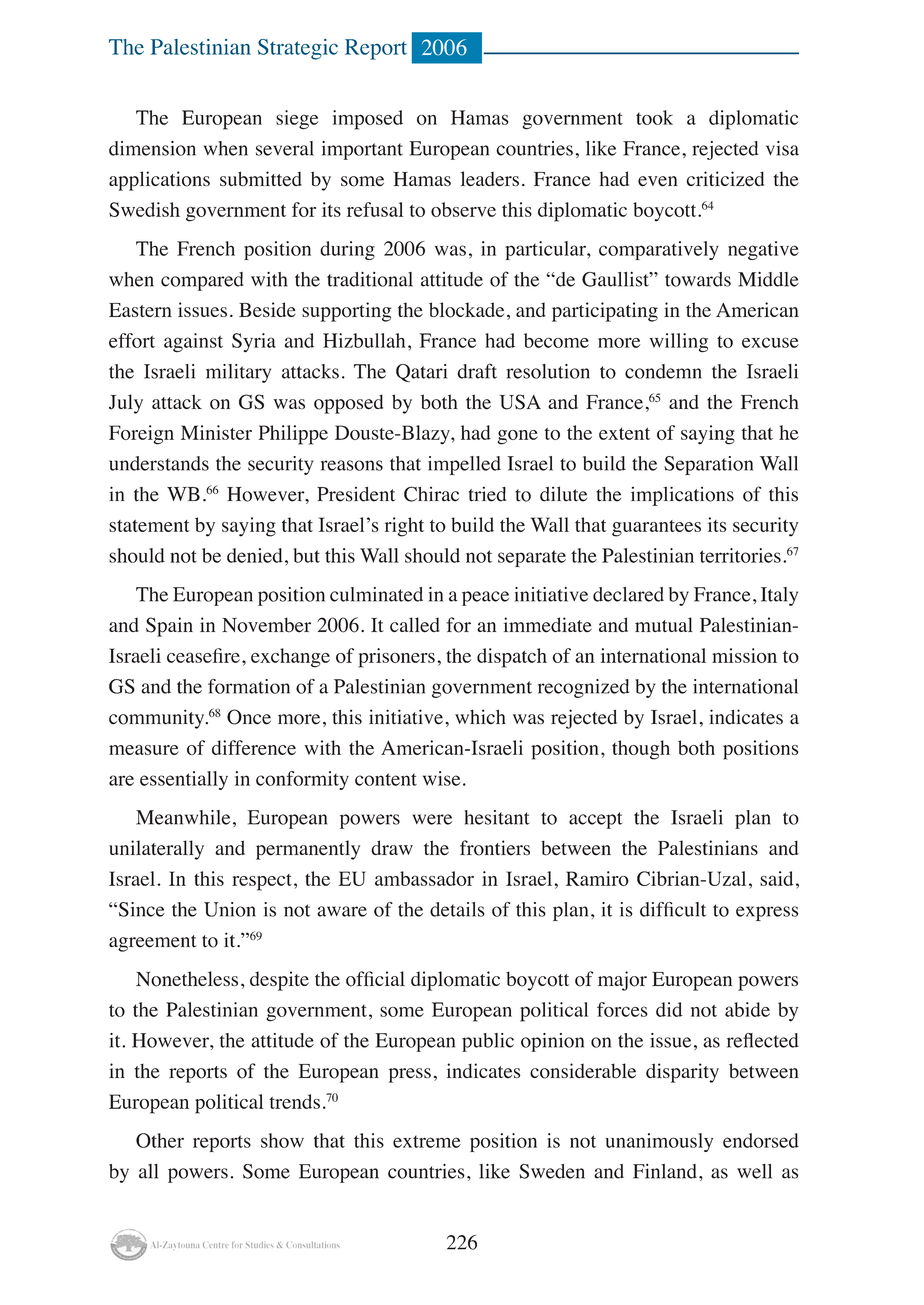 The height and width of the screenshot is (1305, 924). Describe the element at coordinates (169, 627) in the screenshot. I see `Spain` at that location.
